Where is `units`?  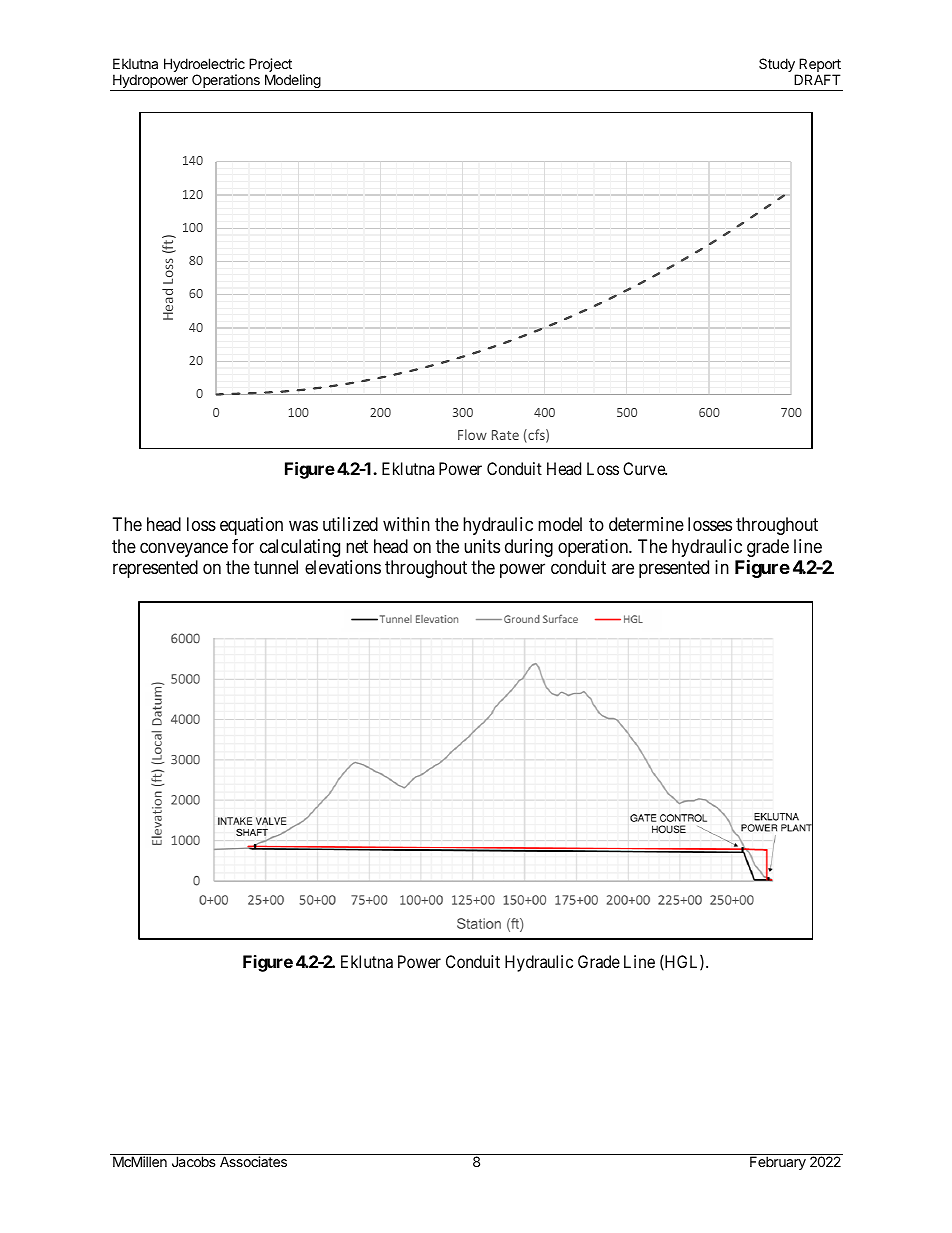
units is located at coordinates (482, 546).
